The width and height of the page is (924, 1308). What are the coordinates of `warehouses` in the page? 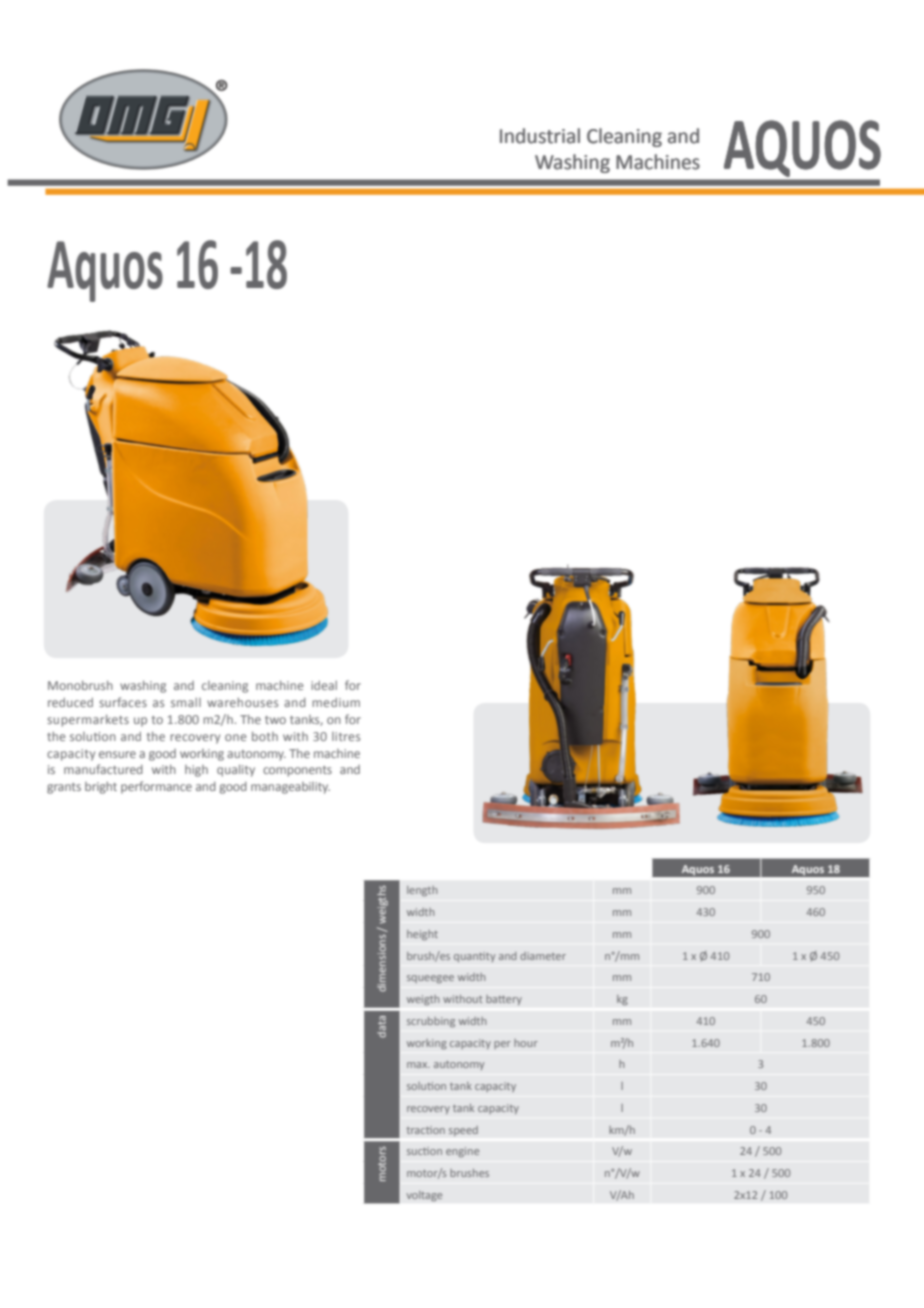 It's located at (242, 702).
